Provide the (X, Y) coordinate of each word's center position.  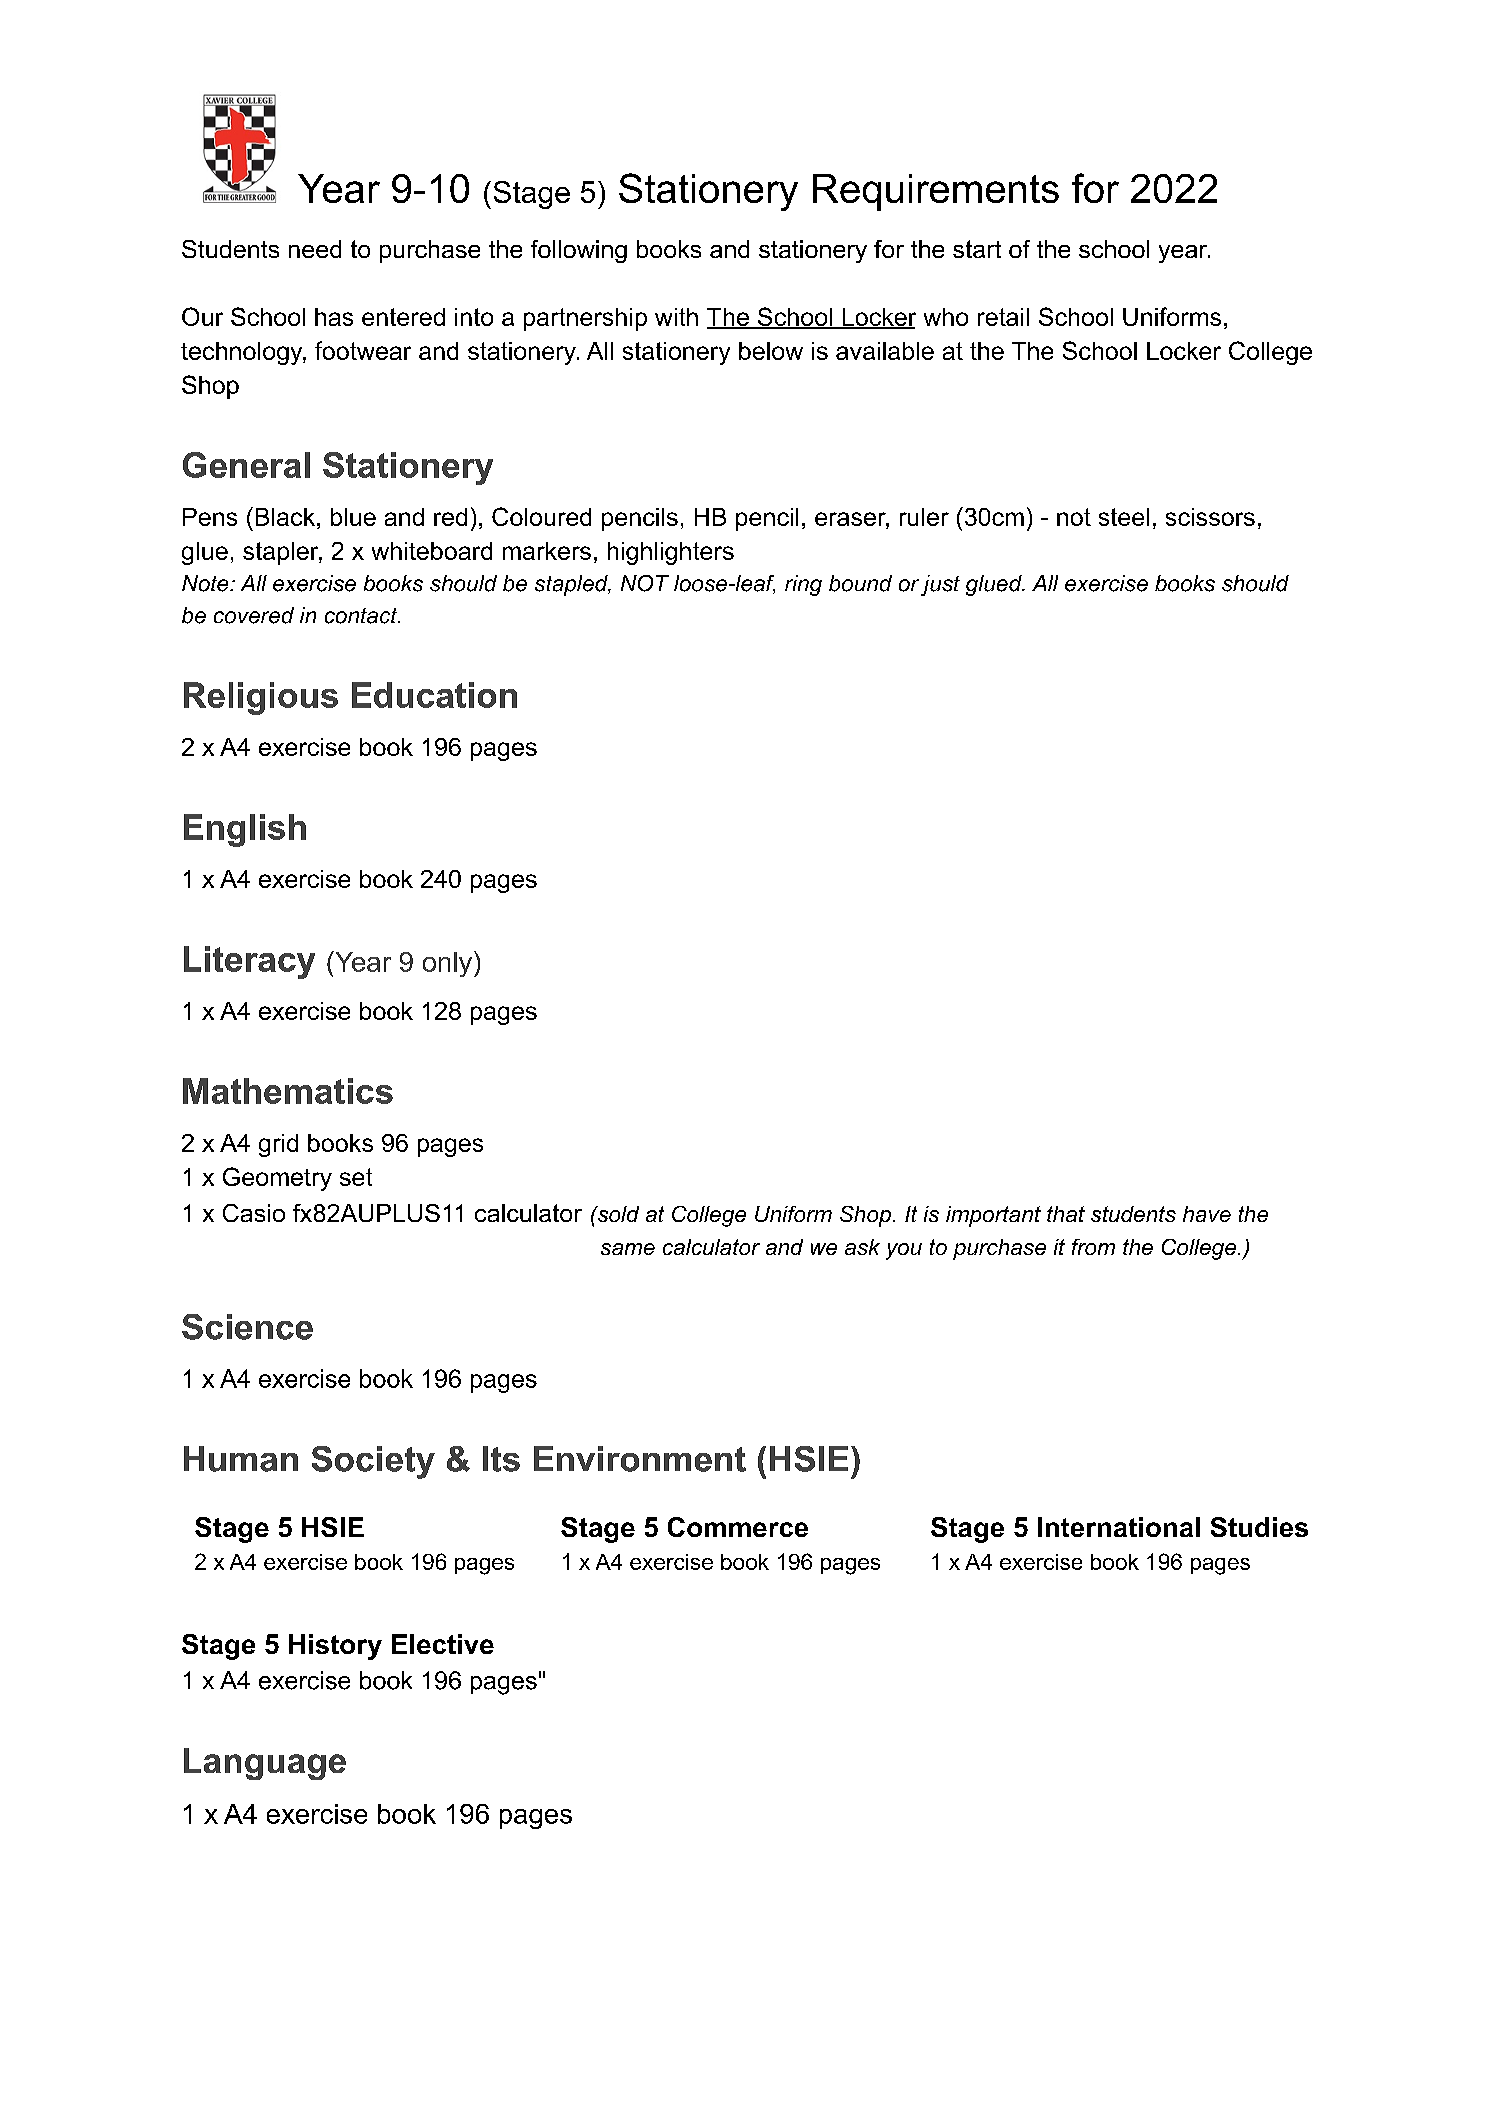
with (676, 317)
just (940, 585)
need (315, 249)
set (356, 1177)
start (977, 249)
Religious (261, 698)
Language (265, 1764)
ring (803, 585)
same (628, 1249)
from (1093, 1247)
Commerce (738, 1527)
